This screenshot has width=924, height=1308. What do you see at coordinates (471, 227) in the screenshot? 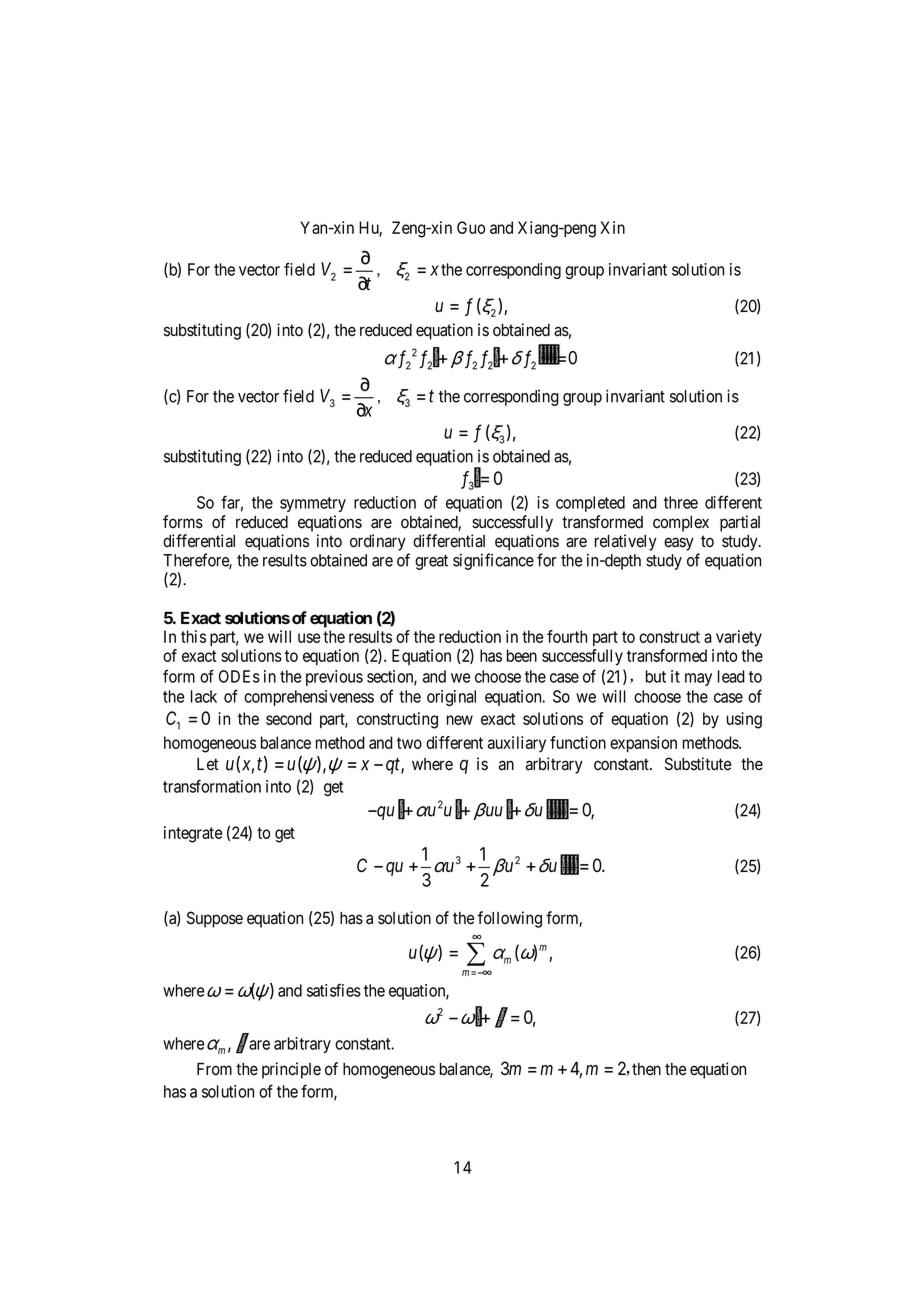
I see `Guo` at bounding box center [471, 227].
